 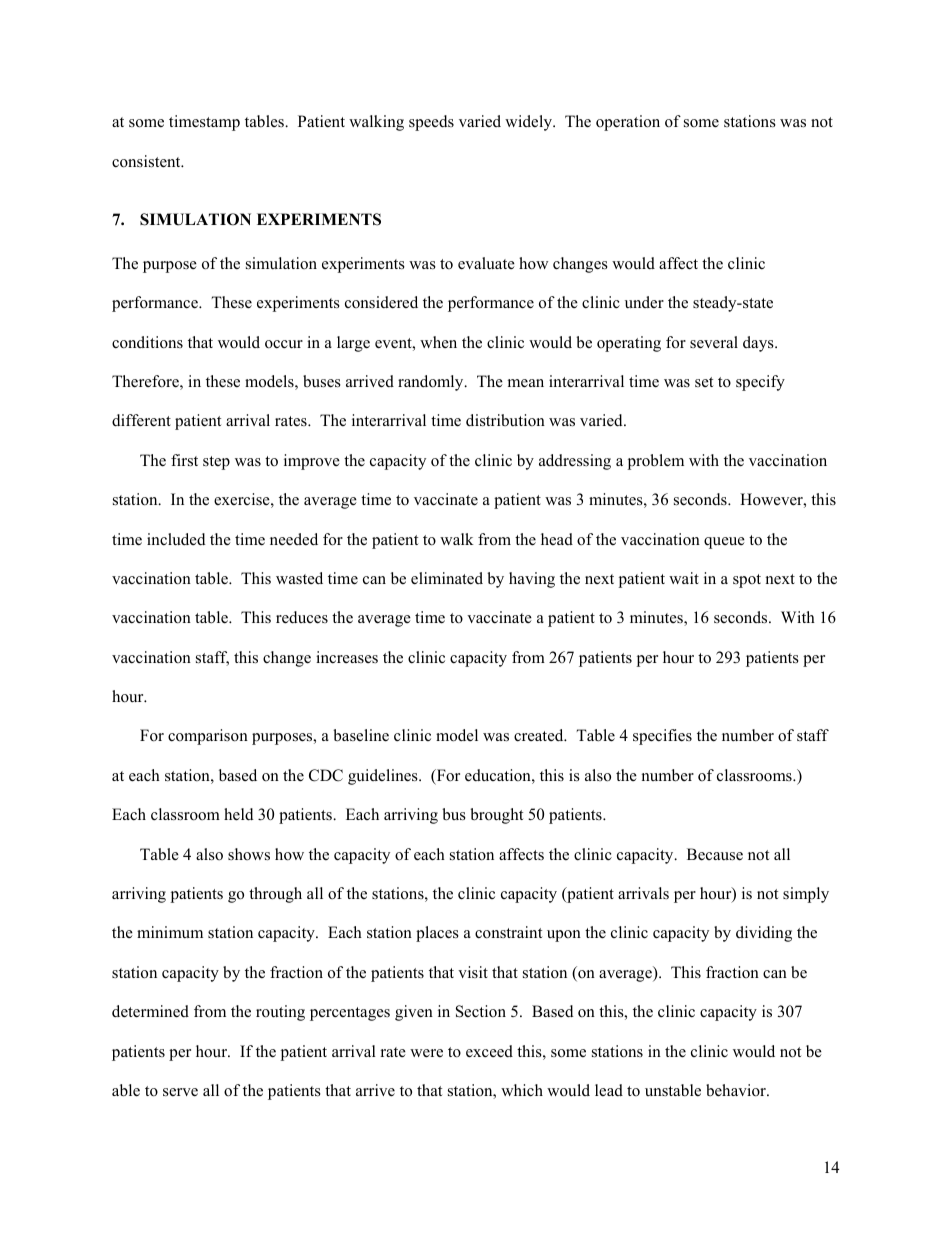 I want to click on behavior, so click(x=737, y=1090).
